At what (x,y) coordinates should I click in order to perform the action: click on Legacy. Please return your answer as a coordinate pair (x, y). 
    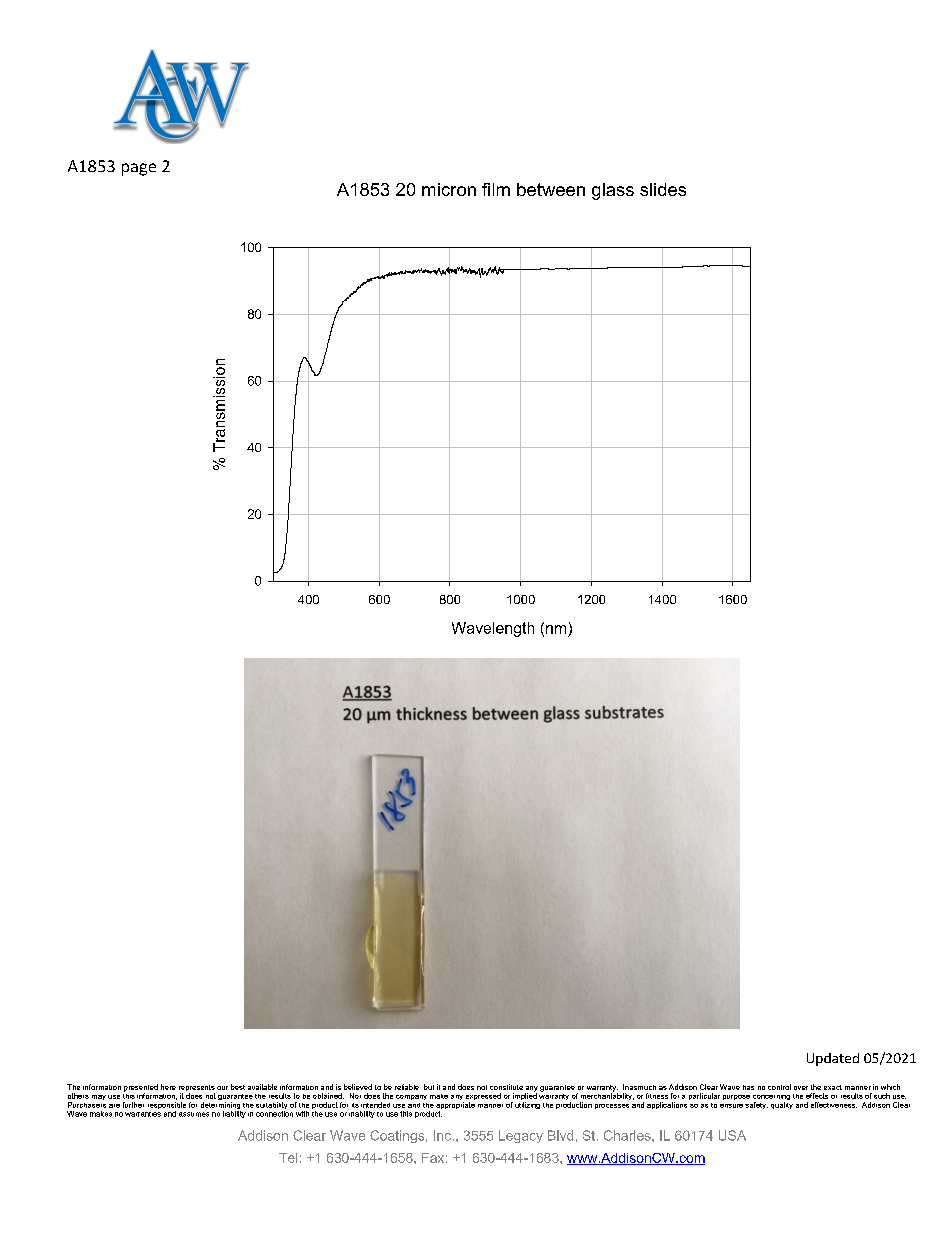
    Looking at the image, I should click on (521, 1136).
